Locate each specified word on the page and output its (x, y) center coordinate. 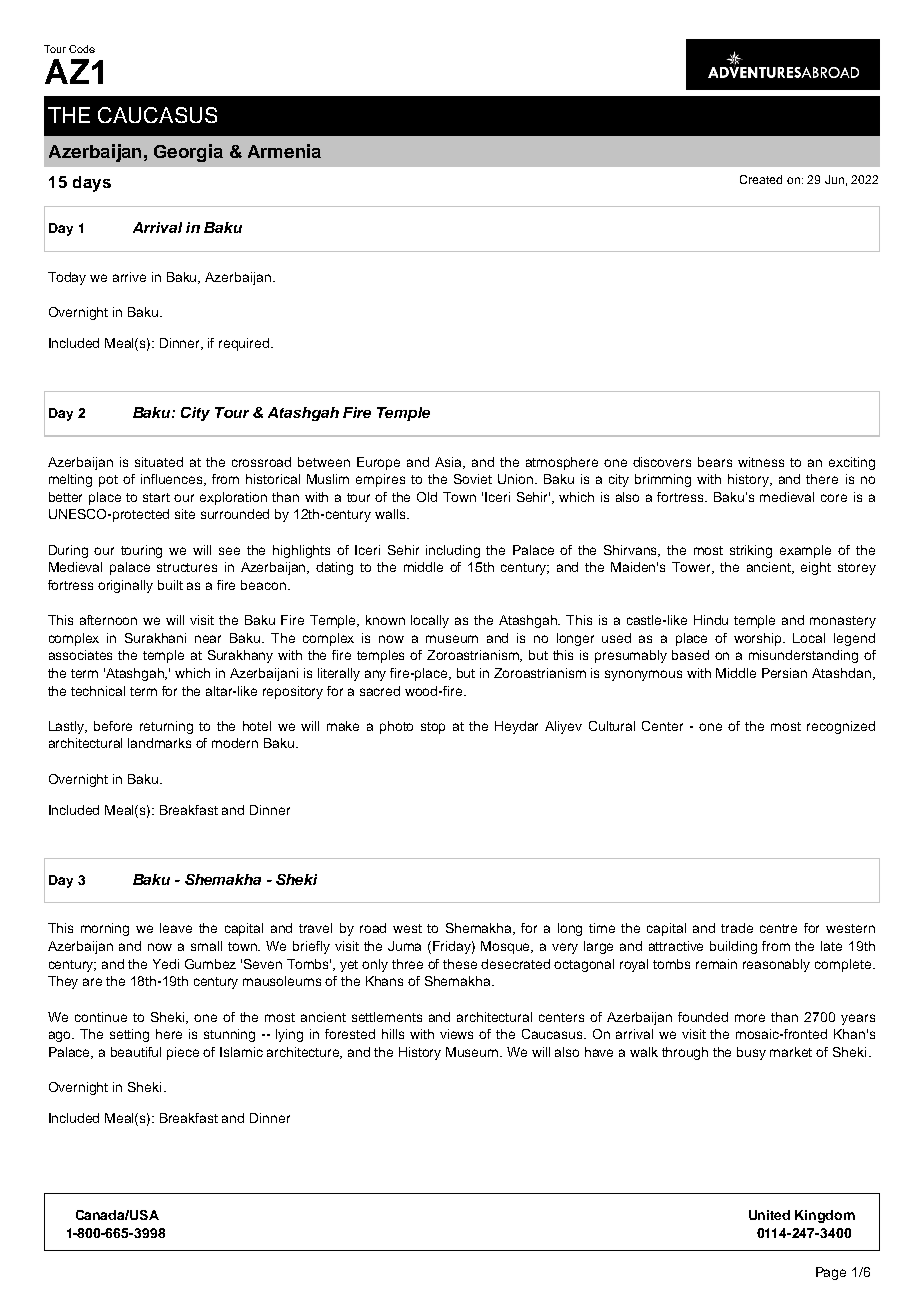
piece (183, 1053)
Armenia (284, 151)
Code (82, 49)
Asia (450, 463)
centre (778, 928)
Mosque (507, 947)
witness (761, 462)
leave (176, 928)
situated (159, 462)
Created (761, 179)
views (456, 1034)
